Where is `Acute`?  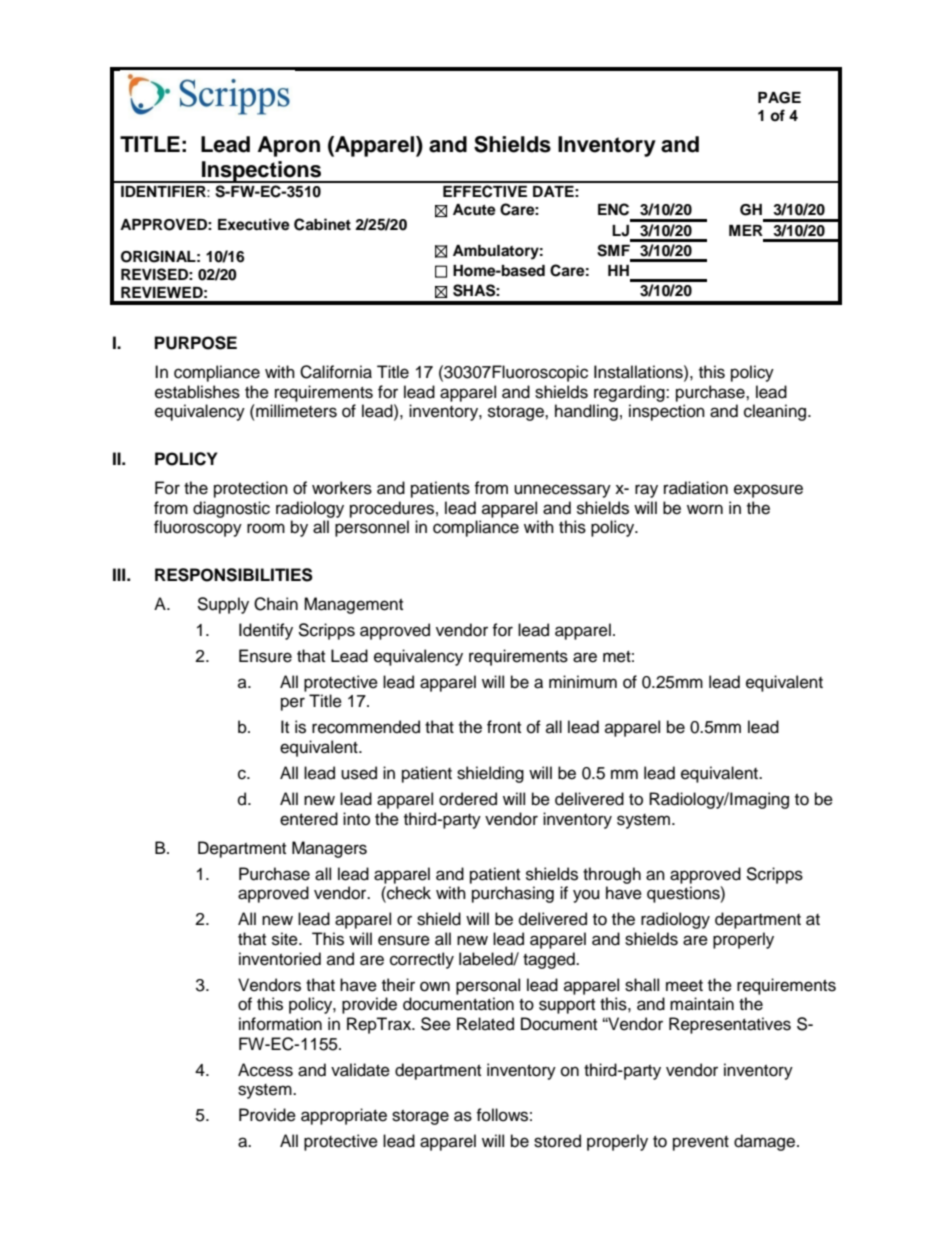
Acute is located at coordinates (474, 210).
